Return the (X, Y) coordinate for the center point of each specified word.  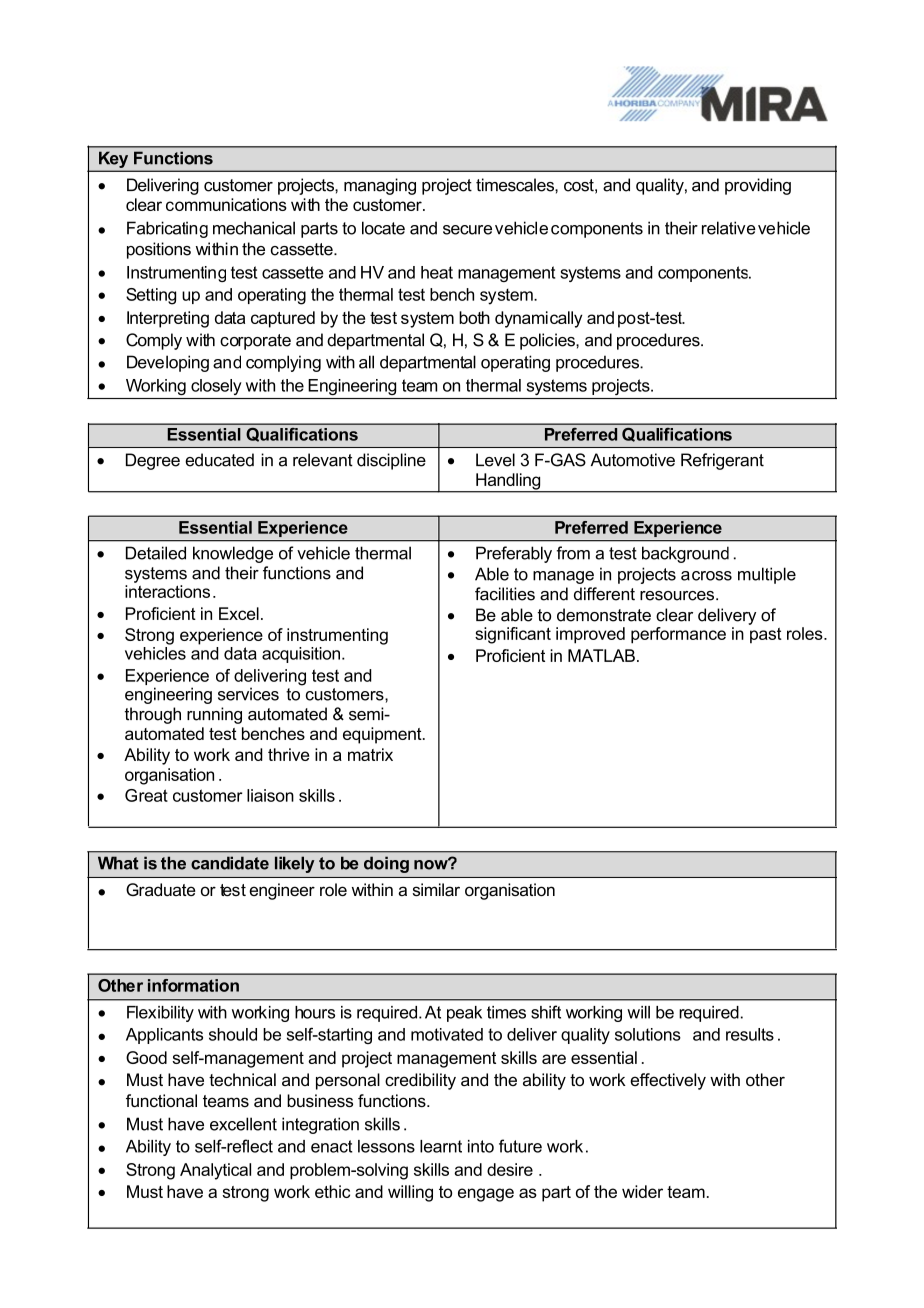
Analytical (215, 1171)
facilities (505, 594)
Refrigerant (722, 461)
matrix (370, 754)
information (193, 985)
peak (464, 1014)
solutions (648, 1034)
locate (383, 228)
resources (678, 596)
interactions (167, 591)
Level (495, 460)
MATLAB (601, 655)
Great (146, 795)
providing (758, 186)
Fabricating (167, 229)
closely (216, 387)
